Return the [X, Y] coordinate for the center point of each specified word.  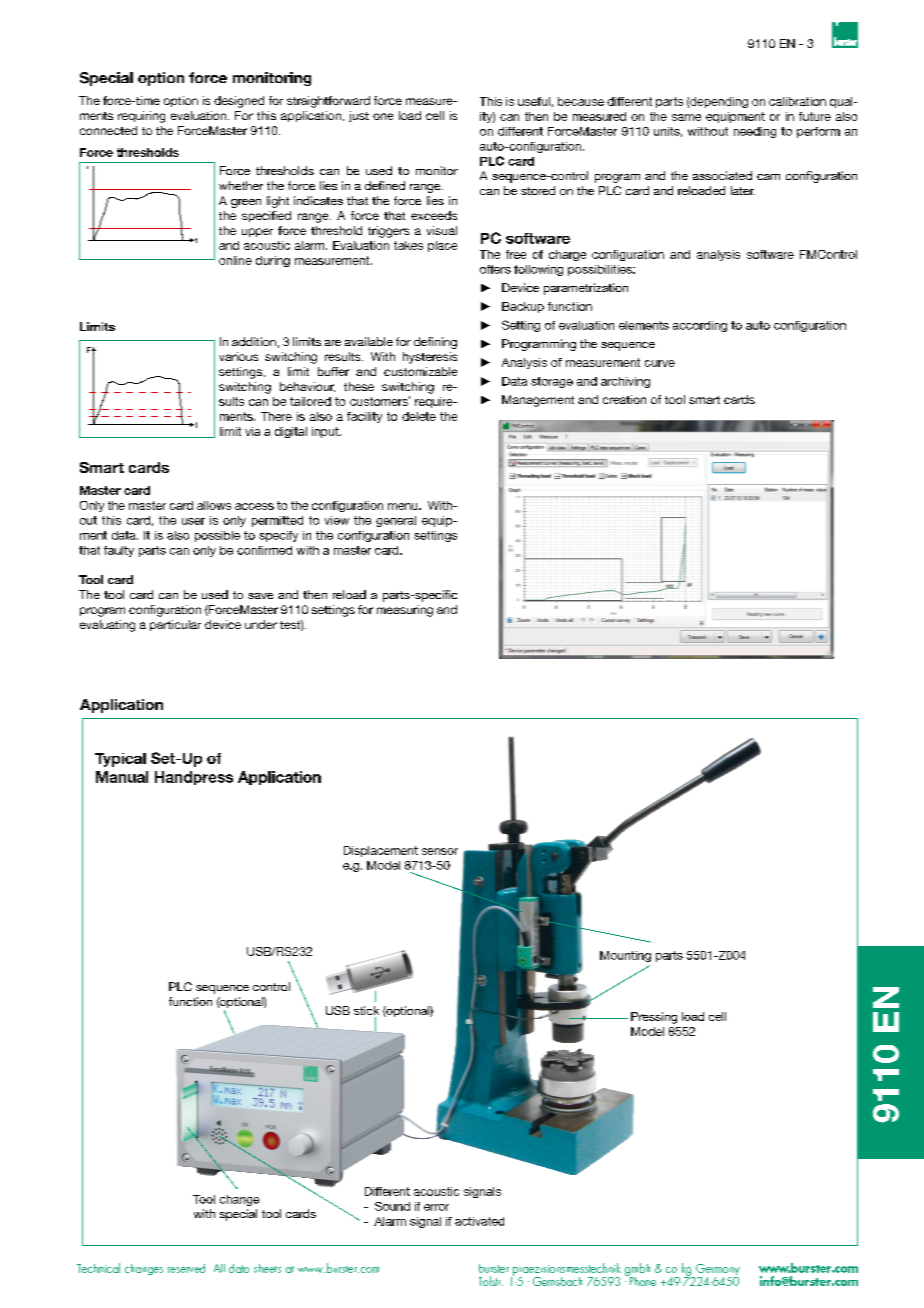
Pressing [654, 1018]
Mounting [625, 956]
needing [755, 132]
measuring [405, 611]
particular [175, 625]
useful [534, 101]
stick [366, 1010]
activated [479, 1221]
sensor [440, 851]
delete [419, 416]
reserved [186, 1268]
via [252, 431]
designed [239, 102]
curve [660, 363]
